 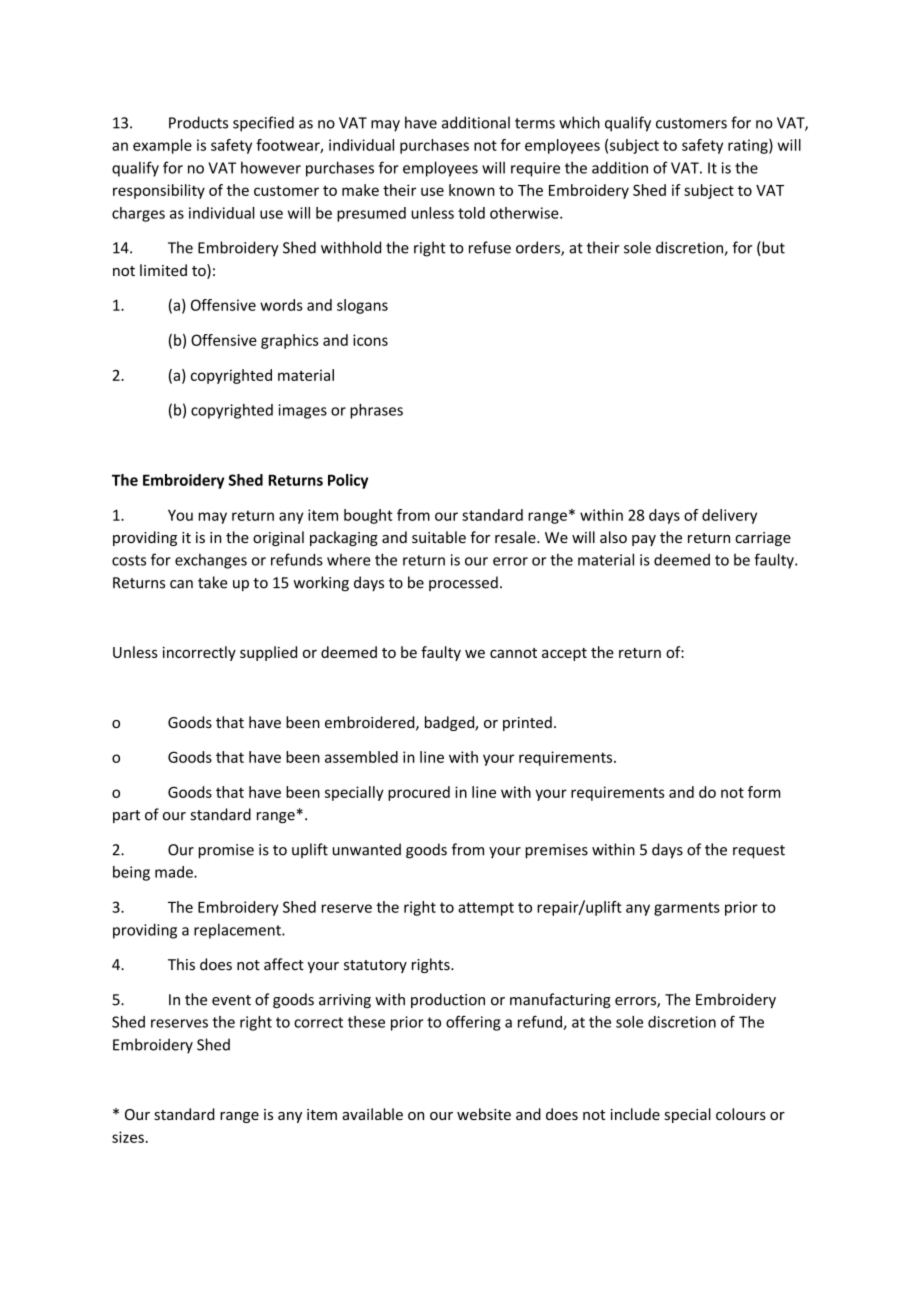 What do you see at coordinates (238, 931) in the image?
I see `replacement` at bounding box center [238, 931].
